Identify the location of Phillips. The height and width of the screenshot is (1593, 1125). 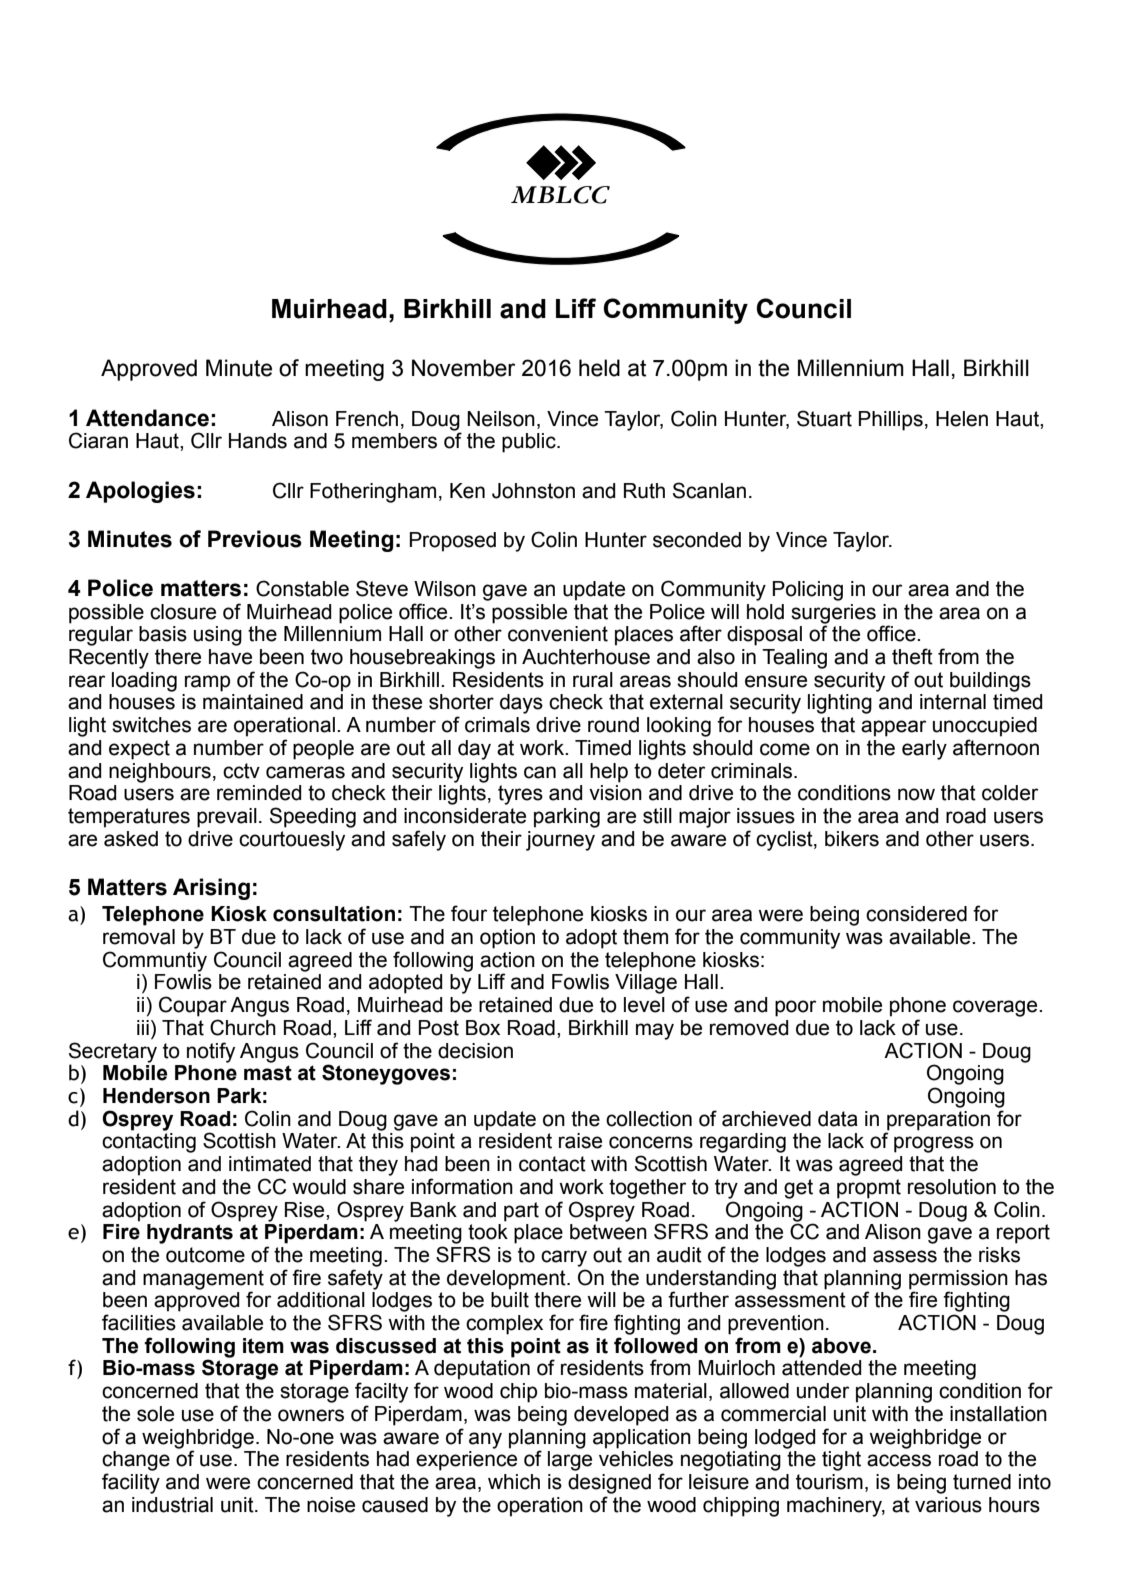
(891, 421).
